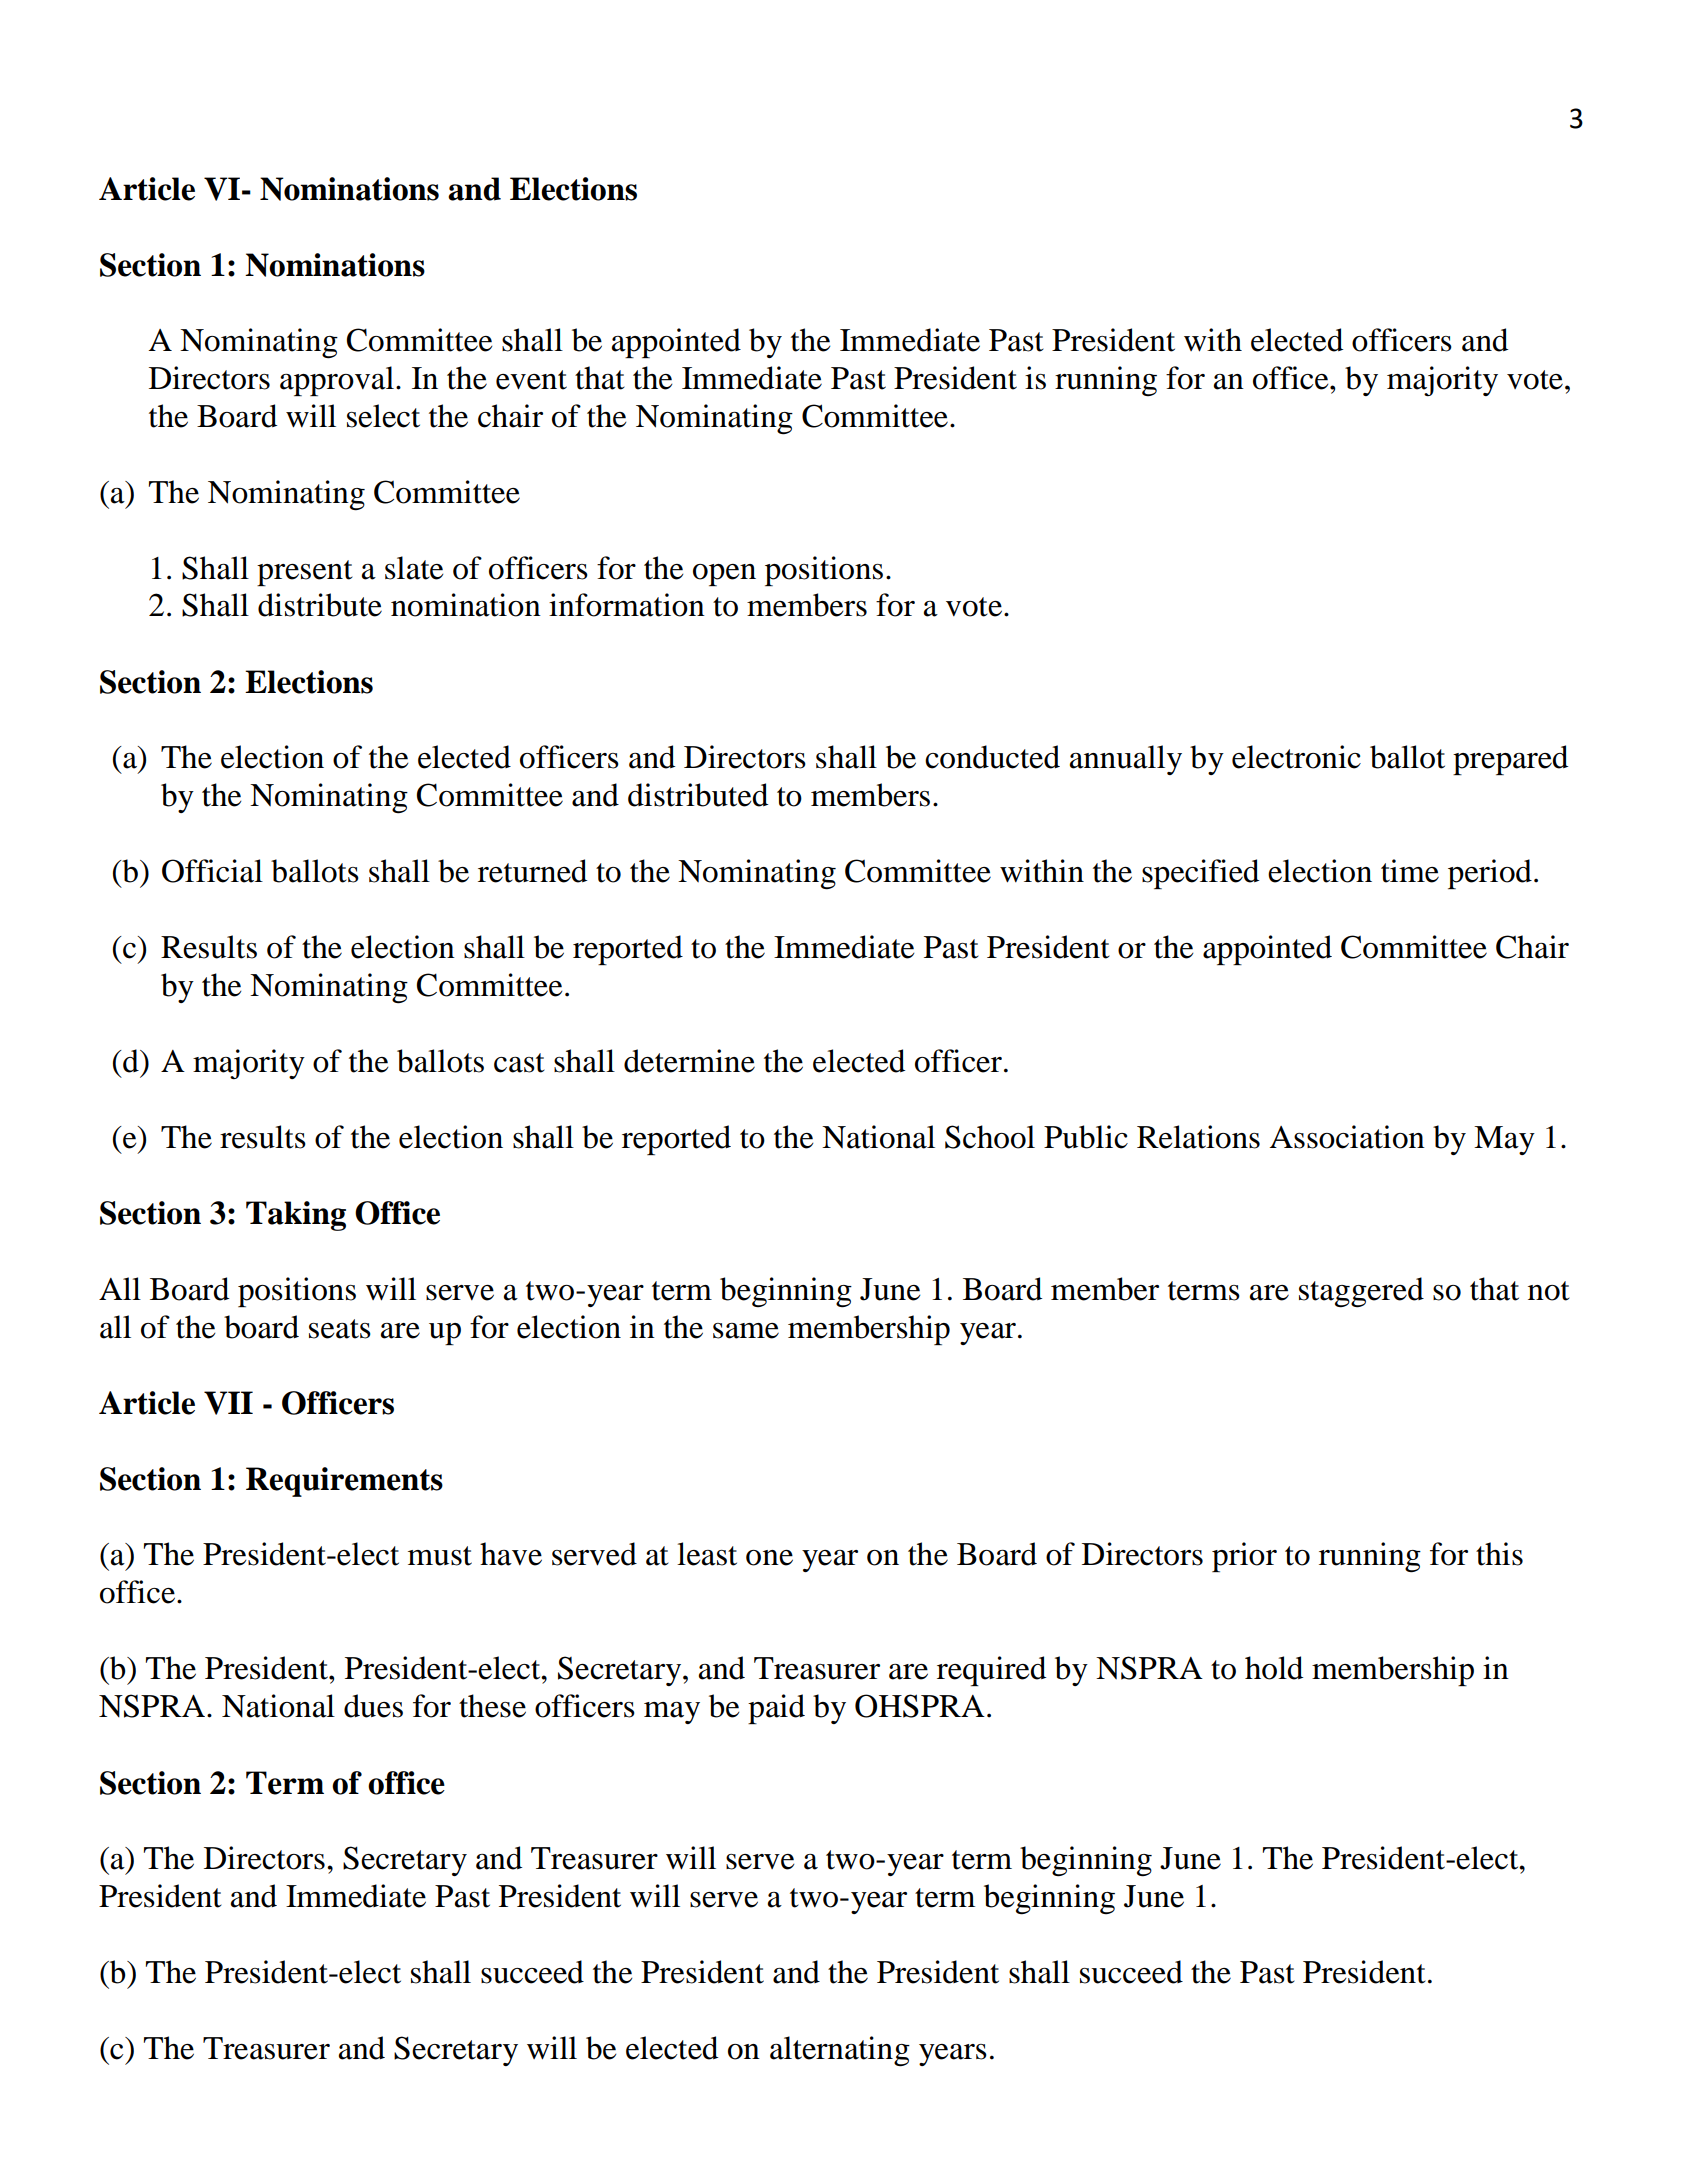 This page has width=1683, height=2178. I want to click on School, so click(990, 1137).
